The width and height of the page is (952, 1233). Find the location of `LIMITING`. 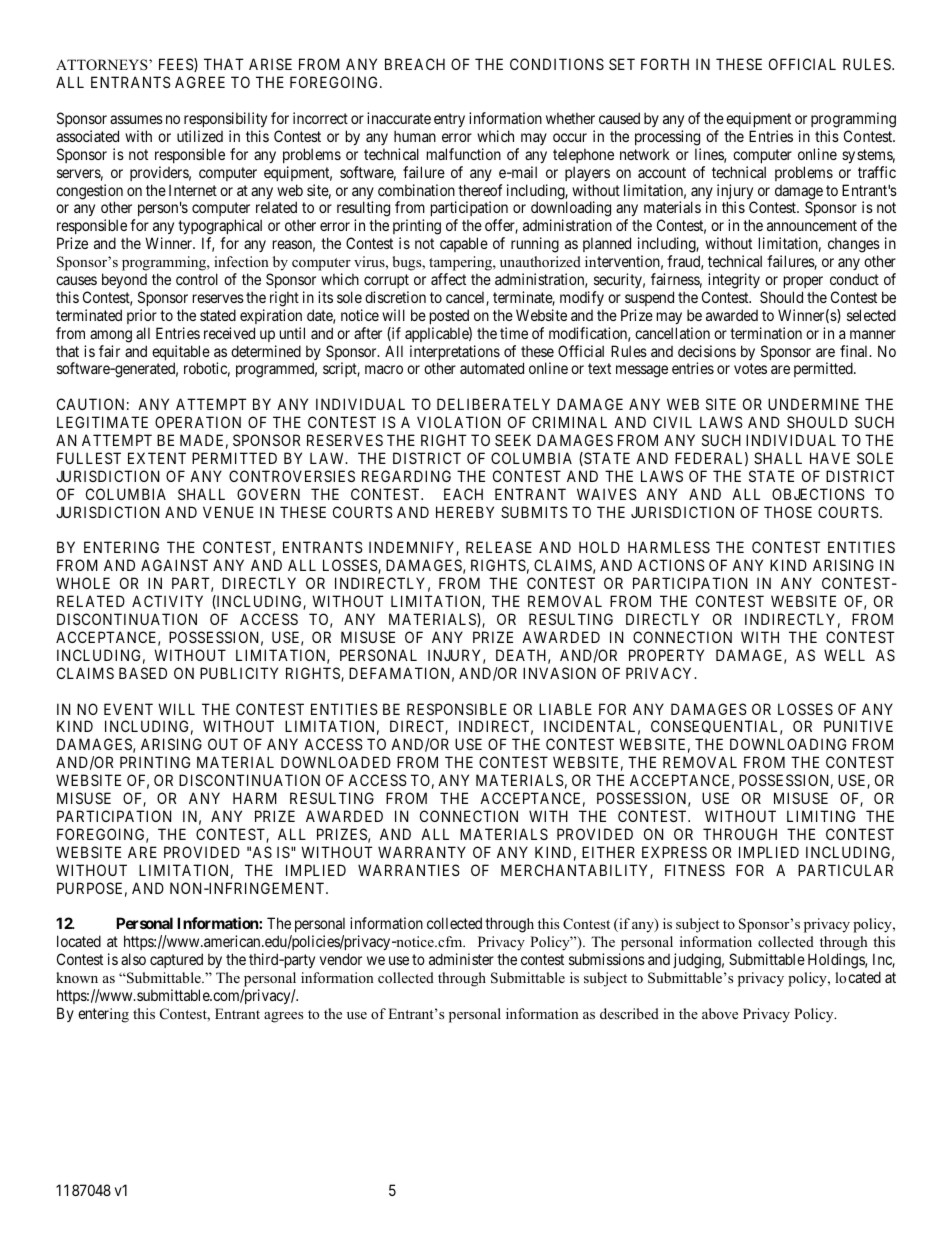

LIMITING is located at coordinates (821, 816).
